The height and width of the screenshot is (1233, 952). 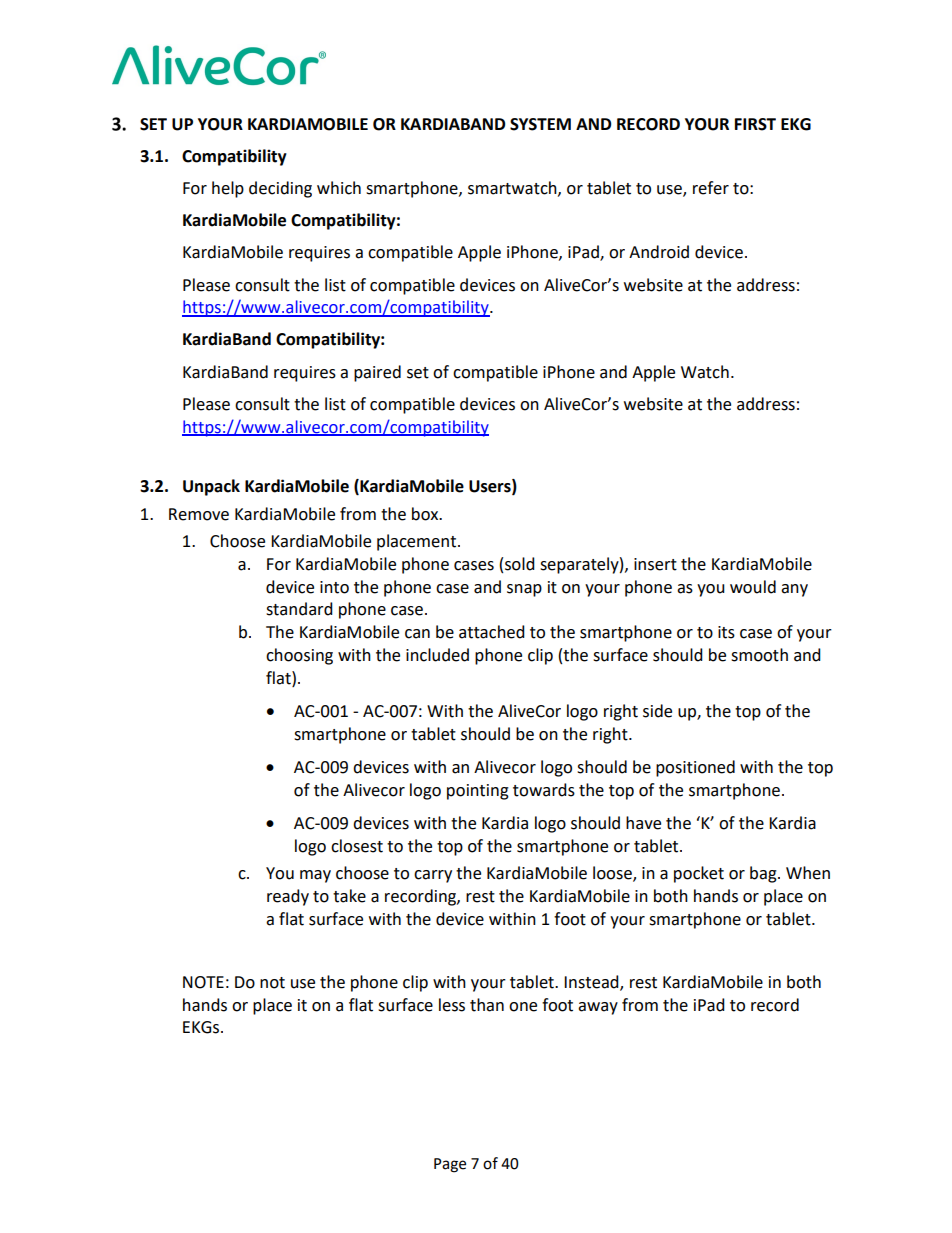 What do you see at coordinates (426, 514) in the screenshot?
I see `box` at bounding box center [426, 514].
